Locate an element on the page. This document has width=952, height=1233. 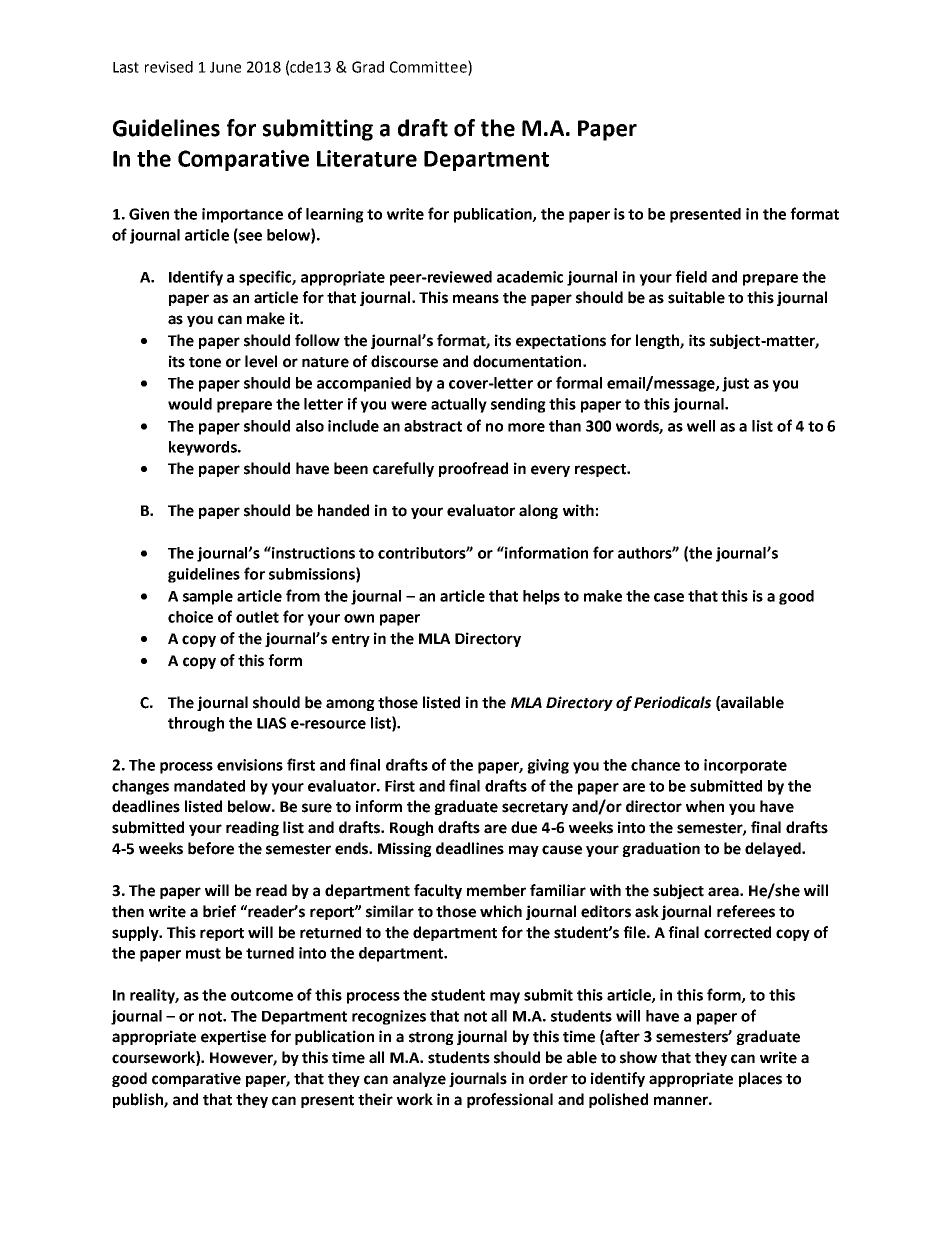
discourse is located at coordinates (404, 361).
